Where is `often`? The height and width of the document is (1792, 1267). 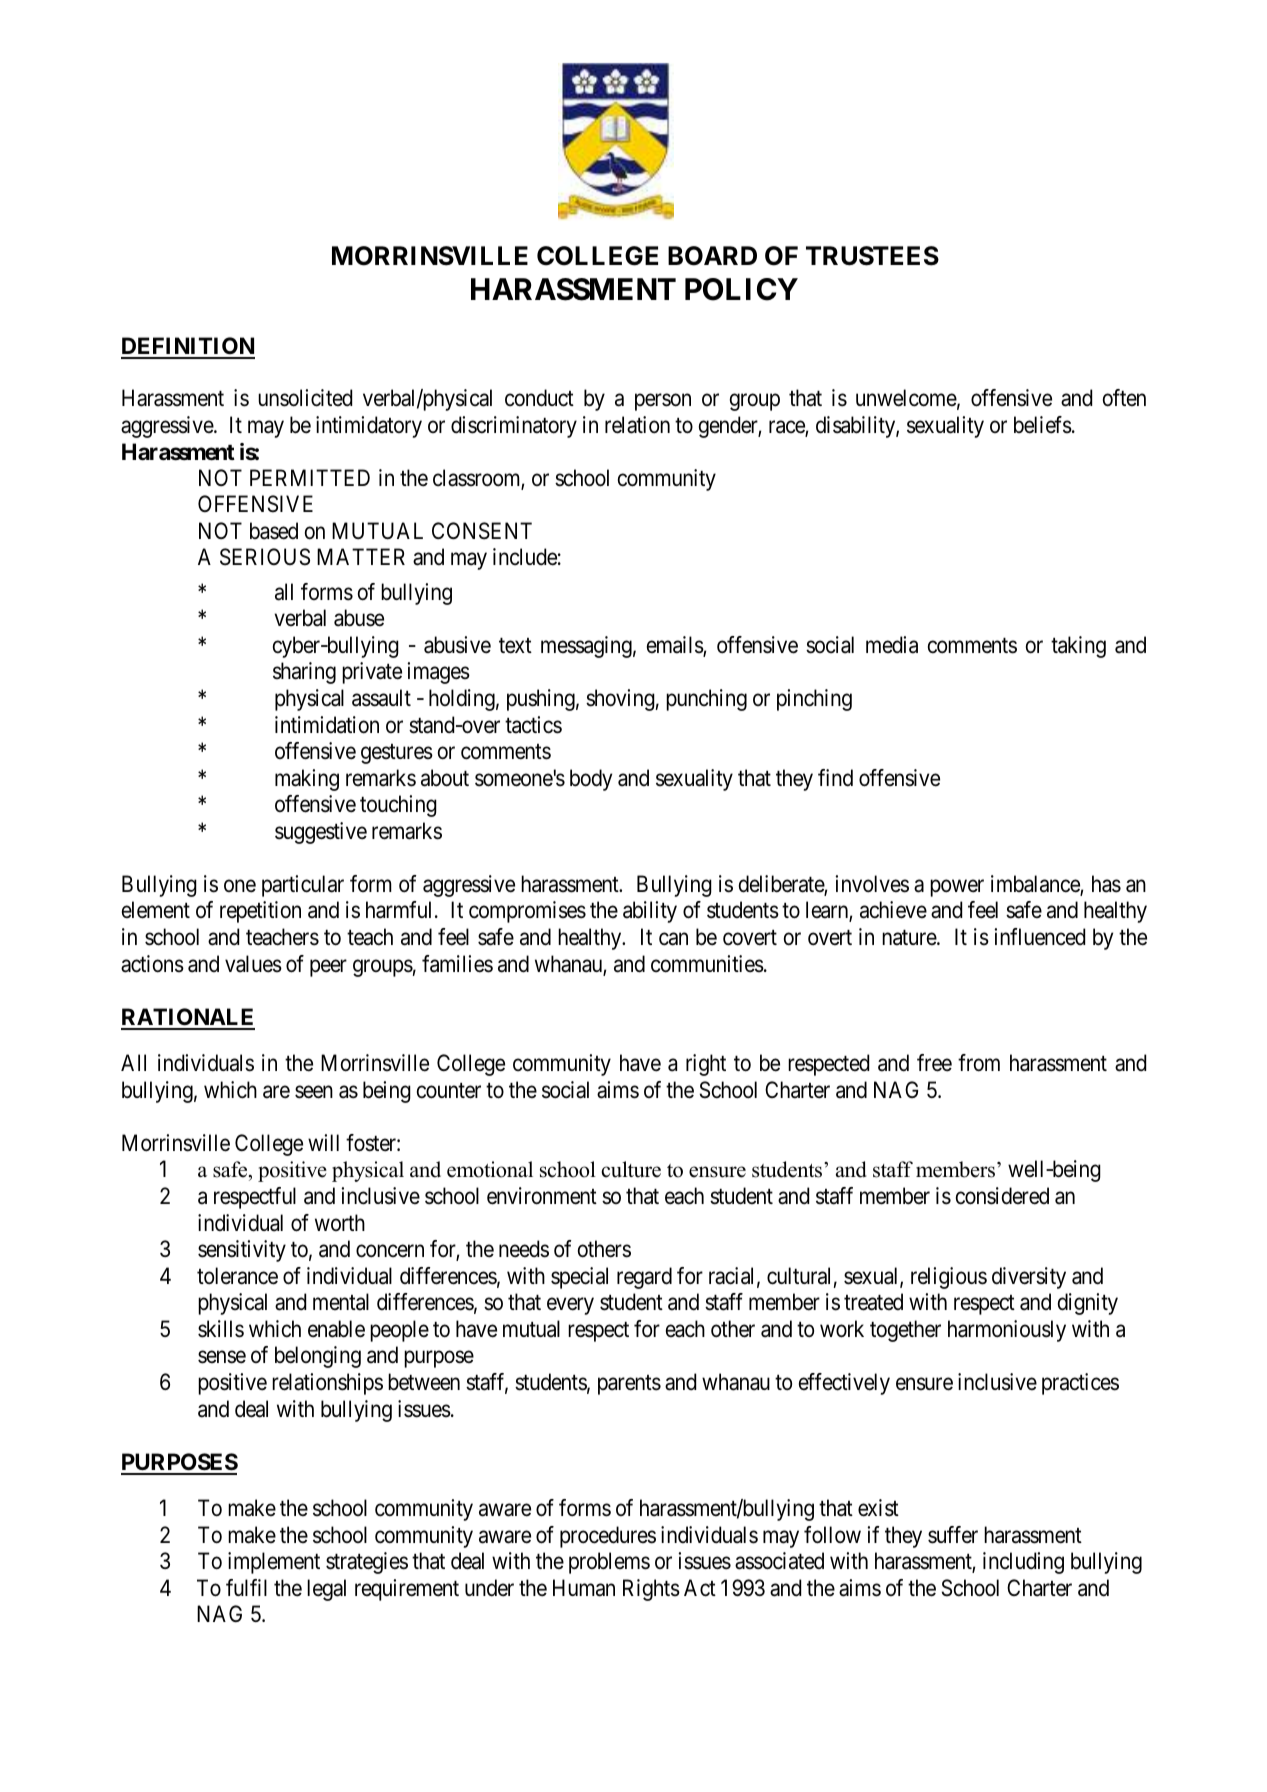 often is located at coordinates (1124, 398).
